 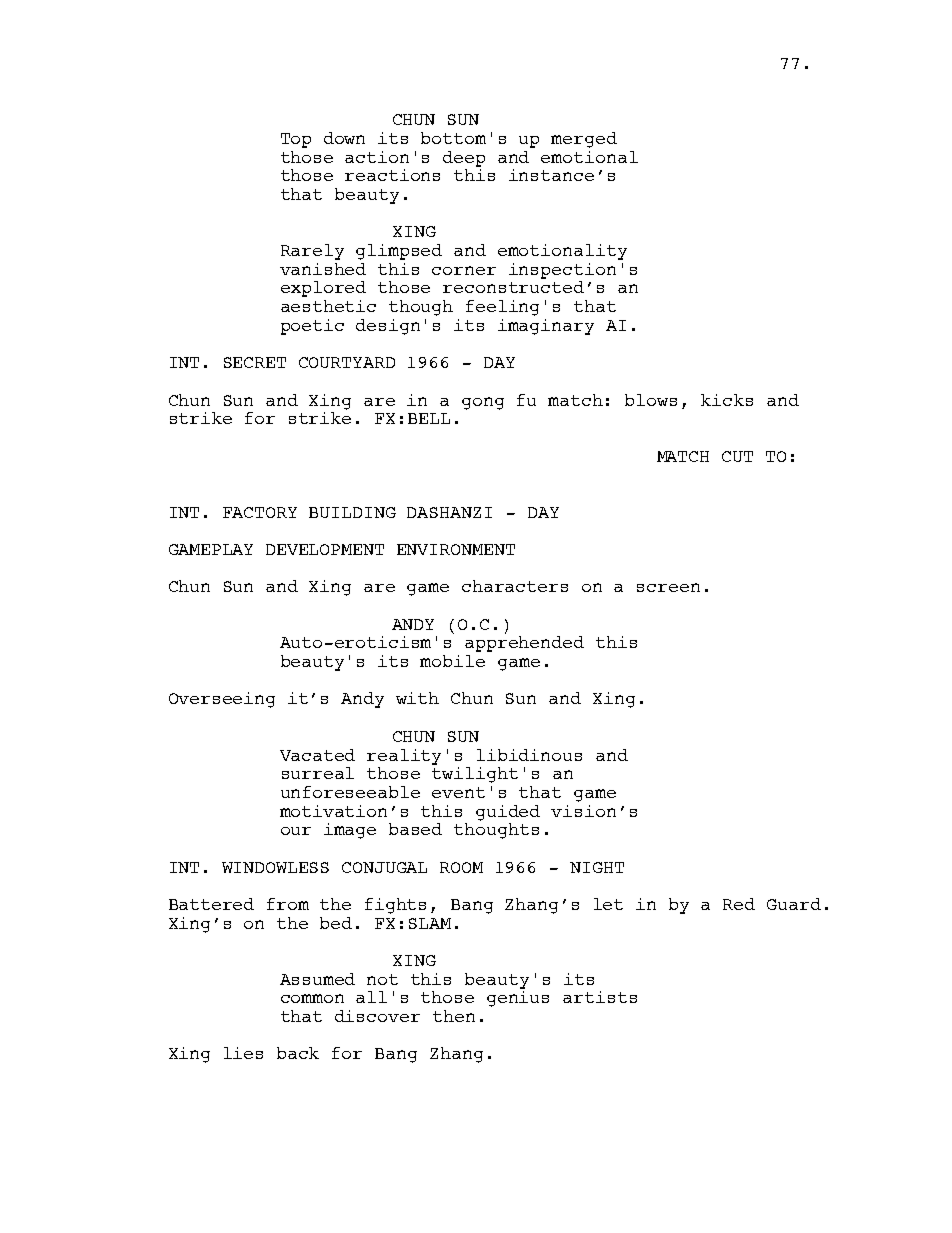 What do you see at coordinates (464, 159) in the document?
I see `deep` at bounding box center [464, 159].
